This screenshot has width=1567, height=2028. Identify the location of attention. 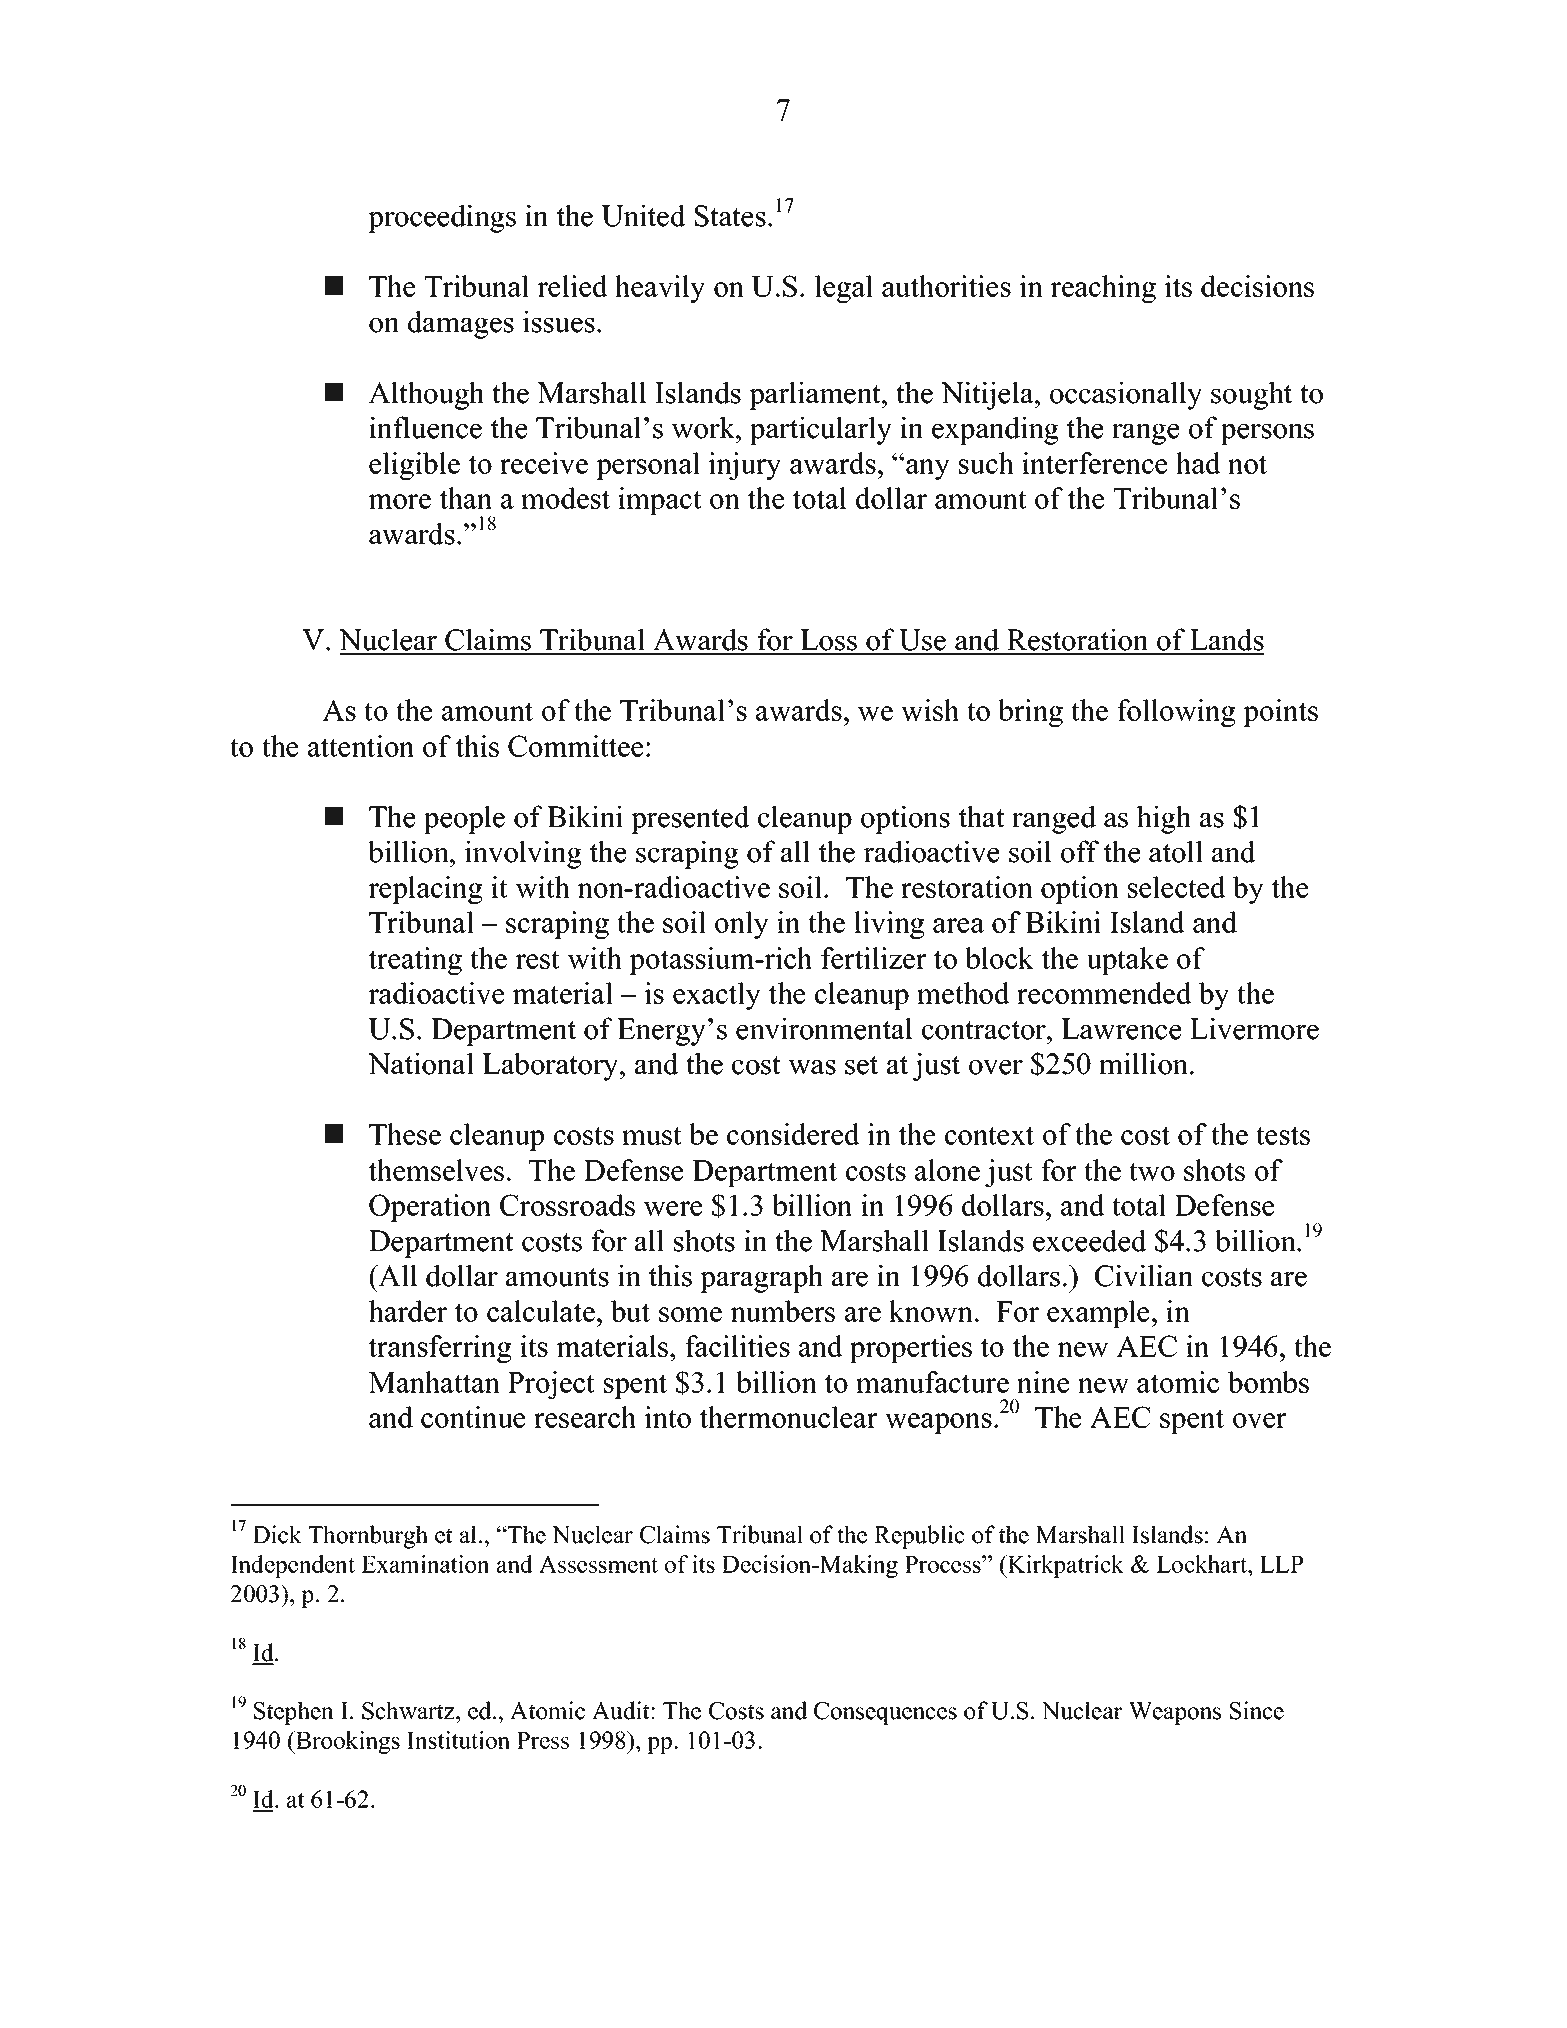
(361, 746).
